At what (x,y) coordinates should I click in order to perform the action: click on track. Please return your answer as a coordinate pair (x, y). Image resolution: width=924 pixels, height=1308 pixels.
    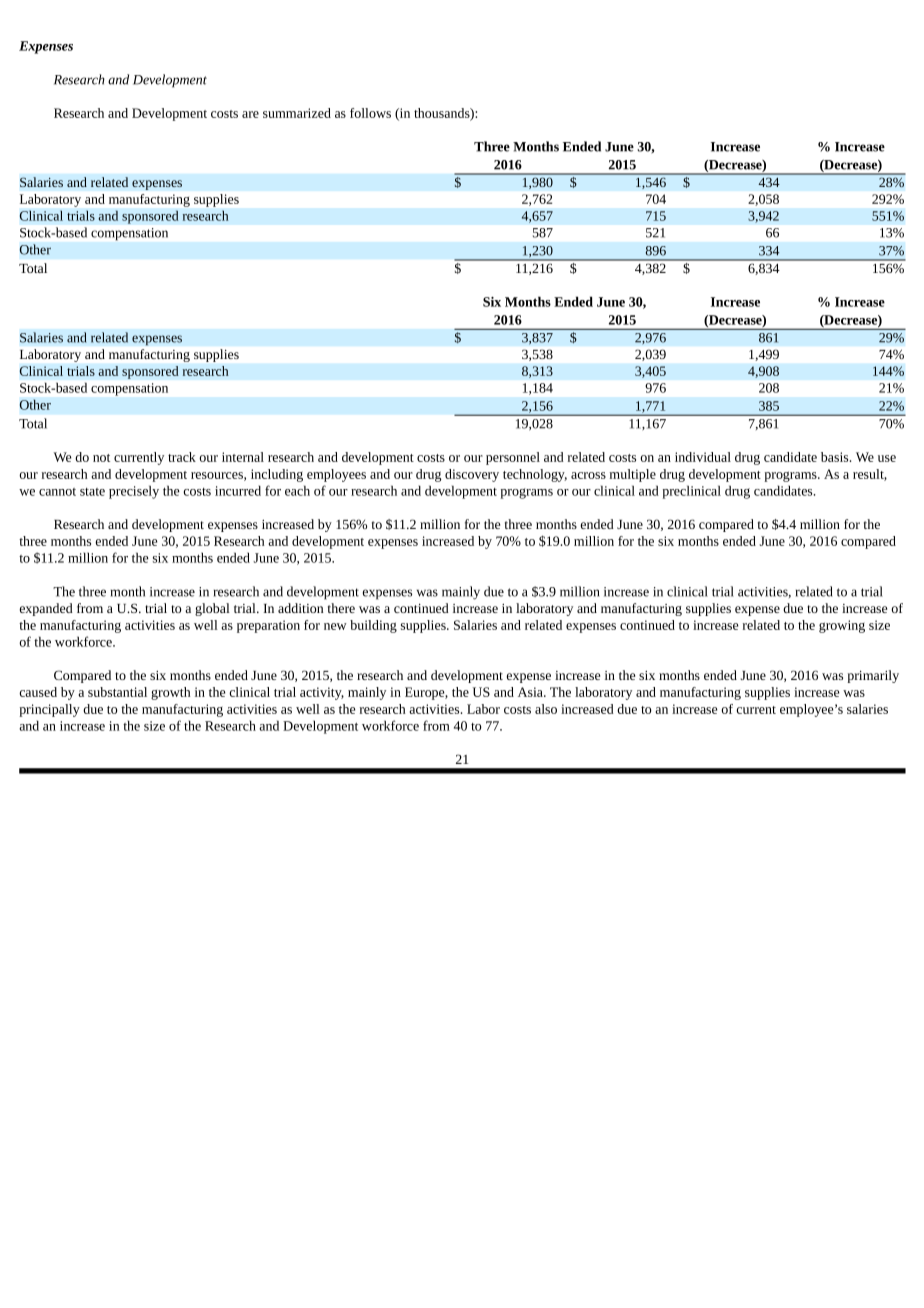
    Looking at the image, I should click on (182, 457).
